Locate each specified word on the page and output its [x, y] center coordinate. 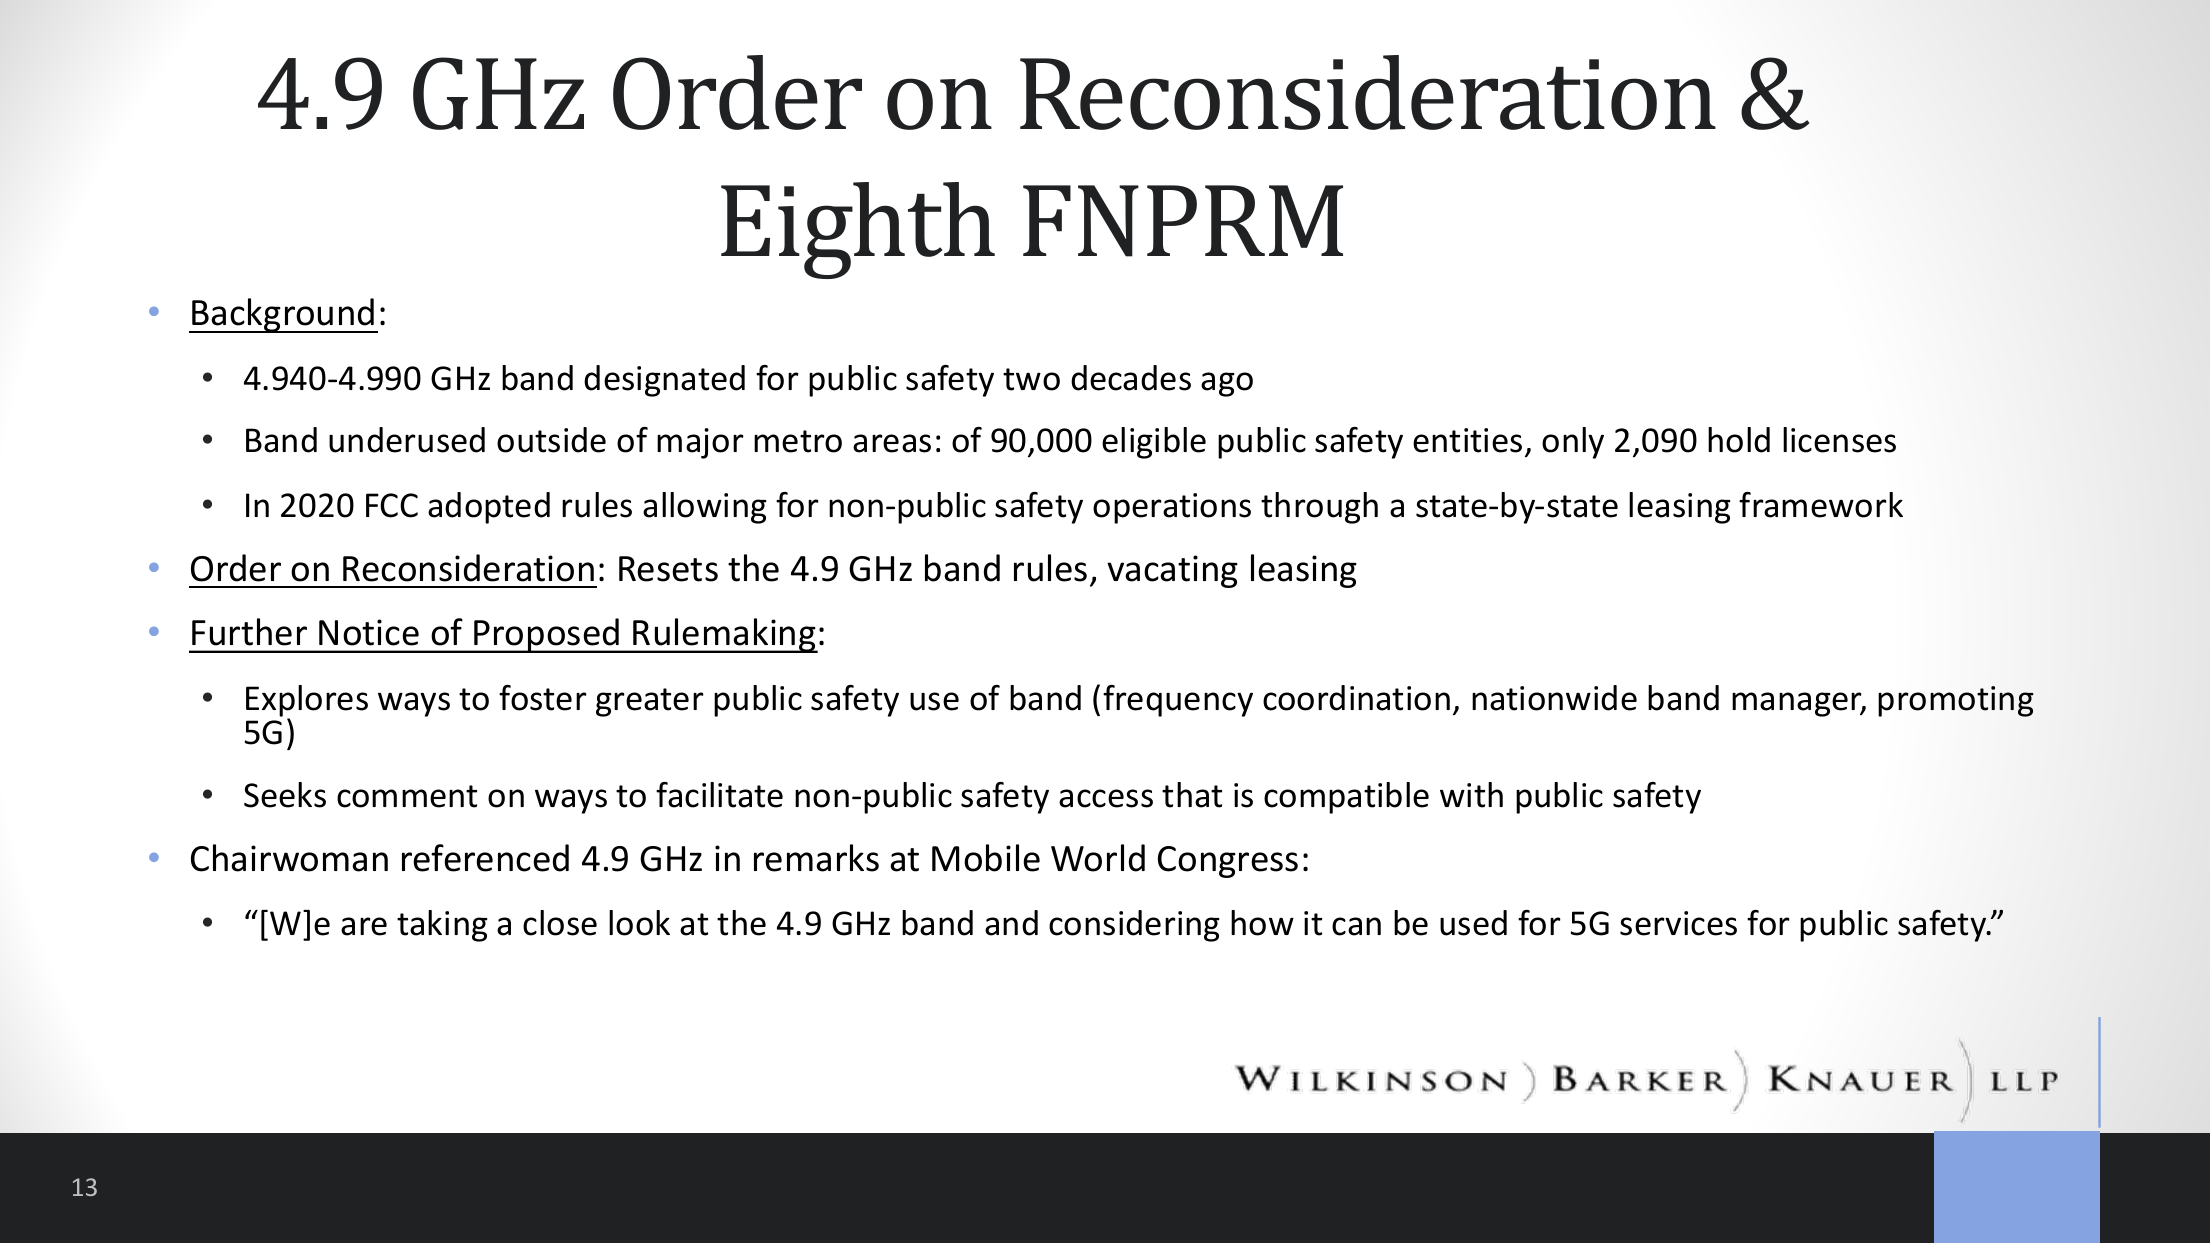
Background [283, 315]
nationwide [1554, 698]
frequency [1178, 701]
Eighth [858, 230]
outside [551, 440]
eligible [1154, 443]
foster [543, 698]
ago [1227, 384]
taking [442, 926]
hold [1739, 440]
